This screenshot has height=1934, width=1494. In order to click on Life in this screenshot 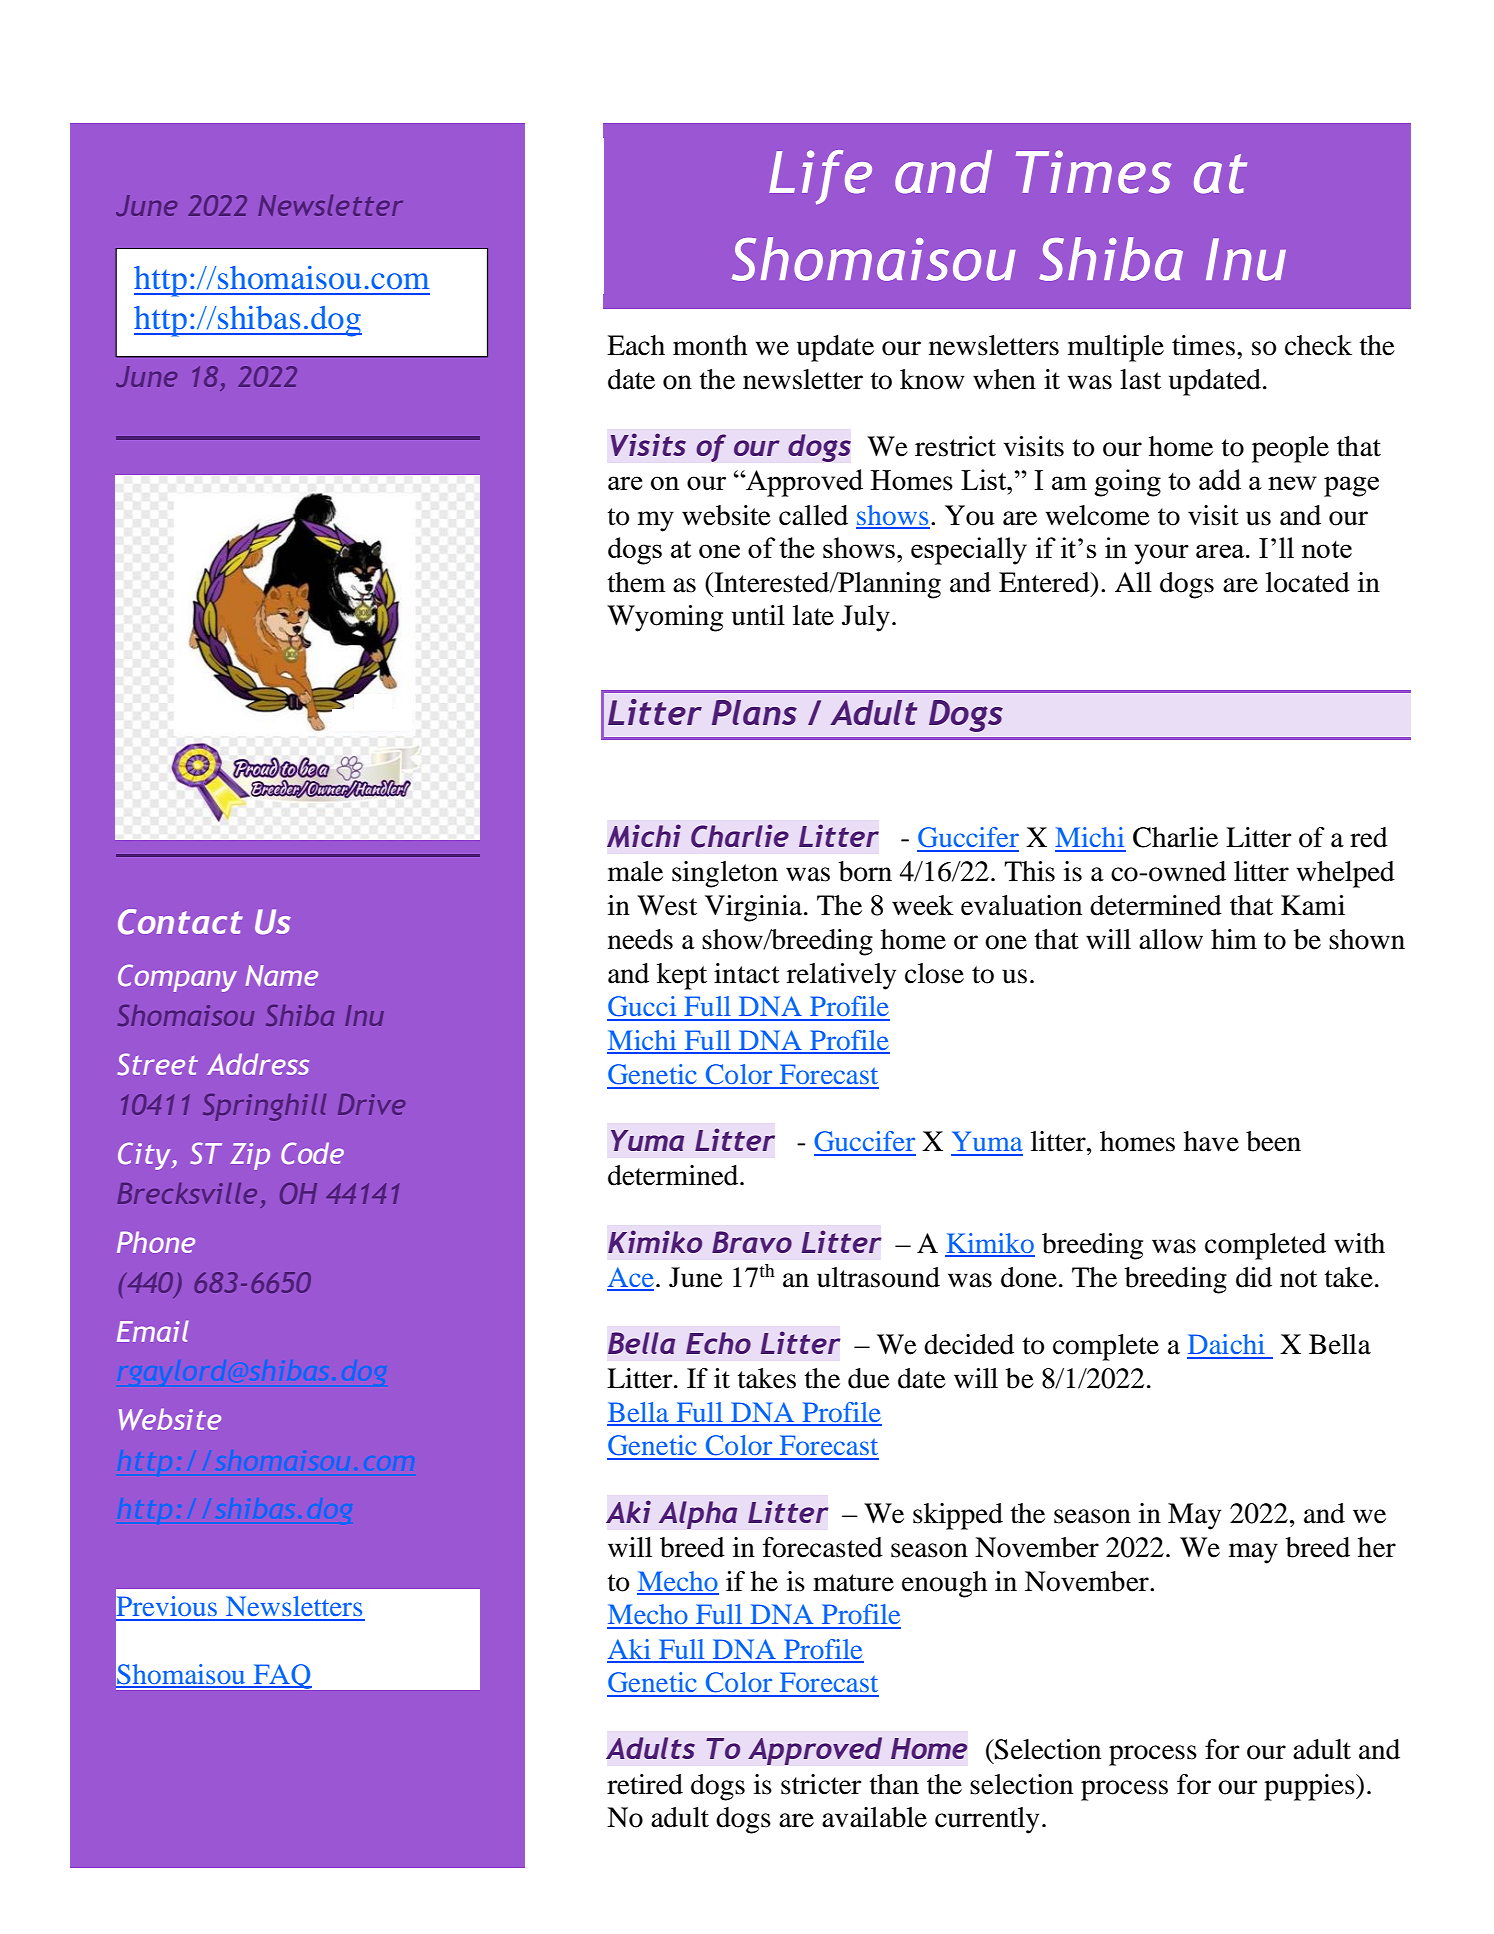, I will do `click(820, 177)`.
